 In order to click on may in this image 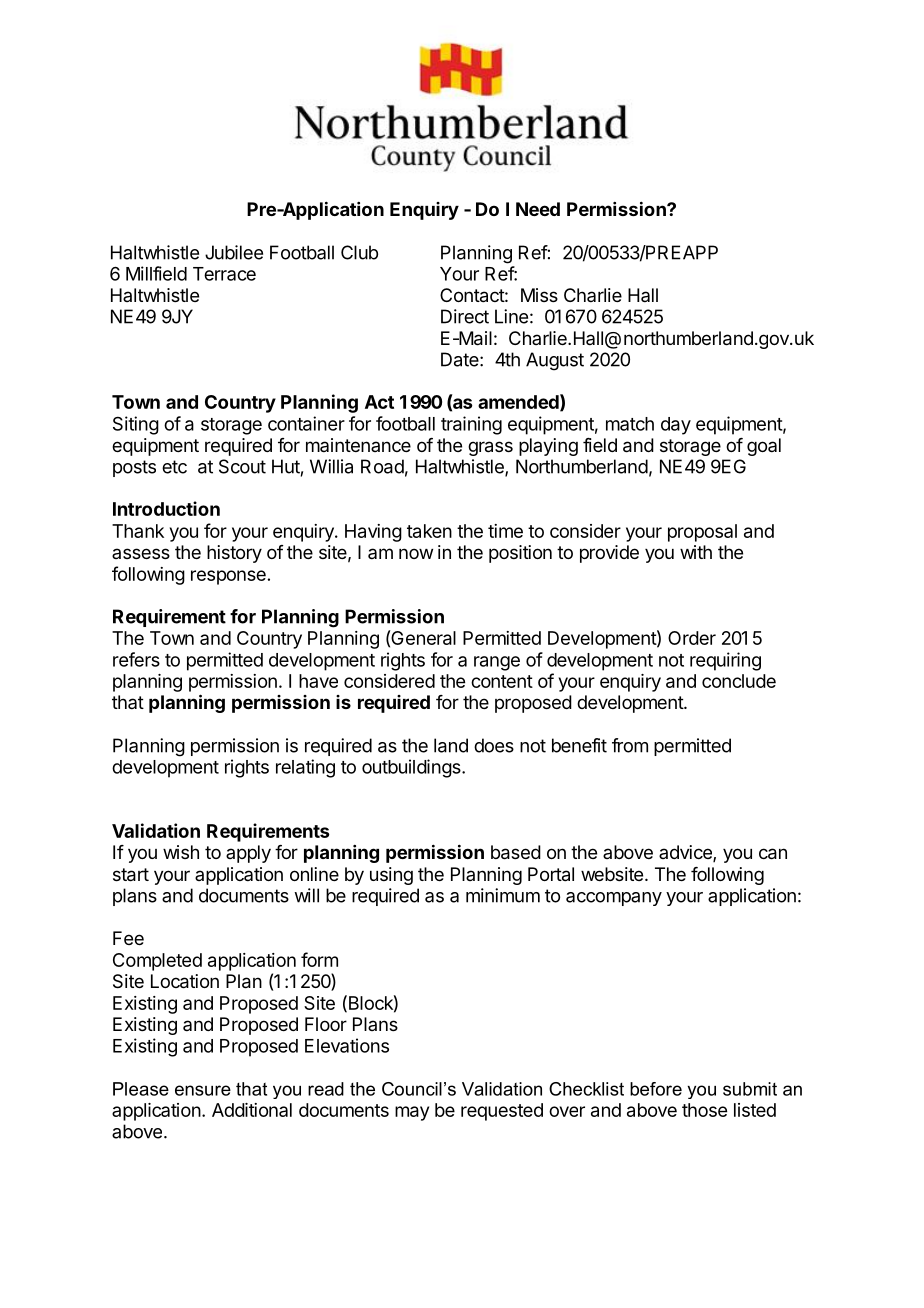, I will do `click(412, 1113)`.
